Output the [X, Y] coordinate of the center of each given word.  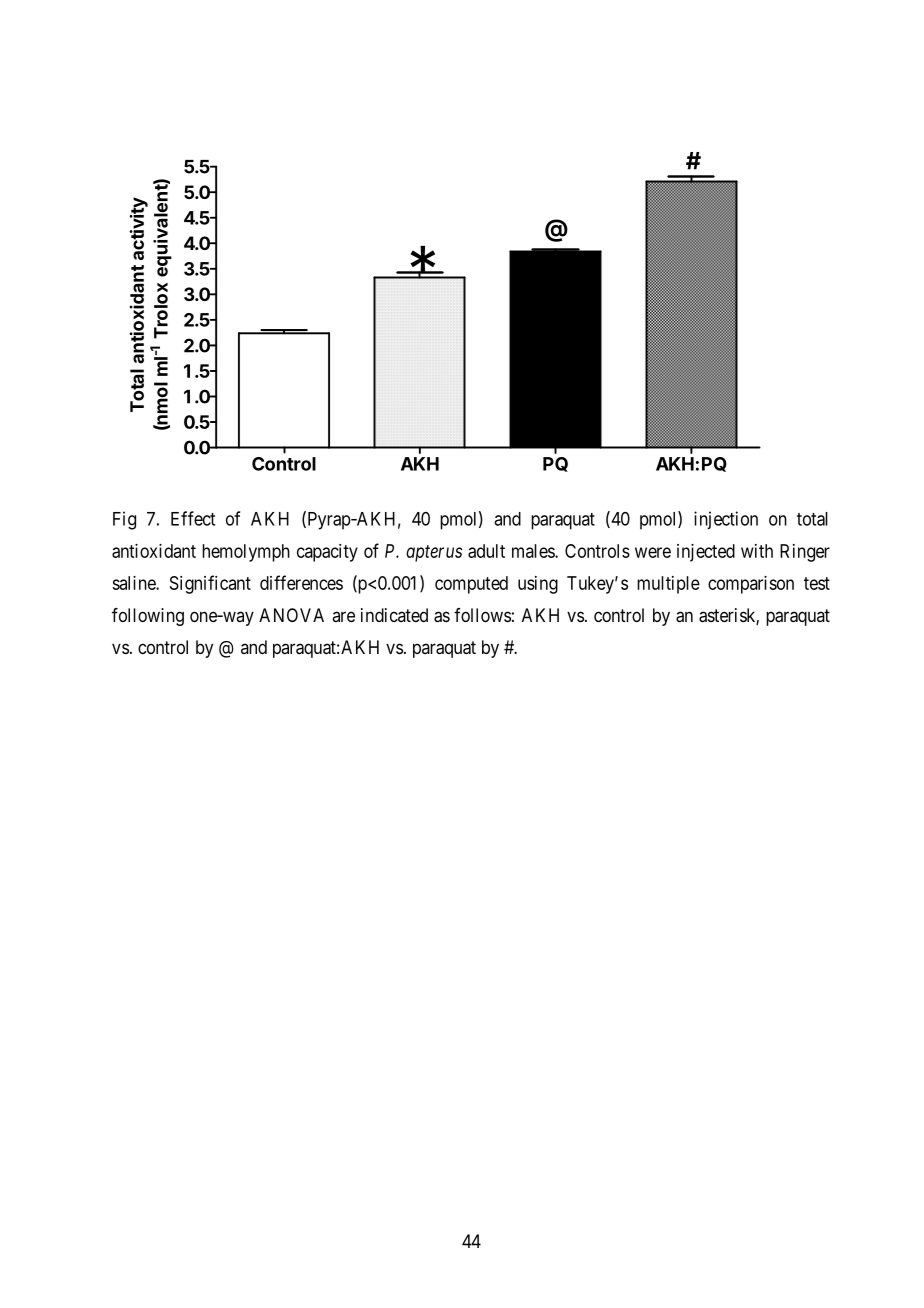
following [148, 617]
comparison [751, 585]
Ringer [805, 553]
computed [471, 585]
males [534, 551]
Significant [210, 584]
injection [726, 520]
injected [706, 553]
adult [486, 551]
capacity [327, 553]
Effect [193, 518]
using [538, 585]
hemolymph [246, 553]
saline [134, 583]
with [757, 551]
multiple [668, 585]
